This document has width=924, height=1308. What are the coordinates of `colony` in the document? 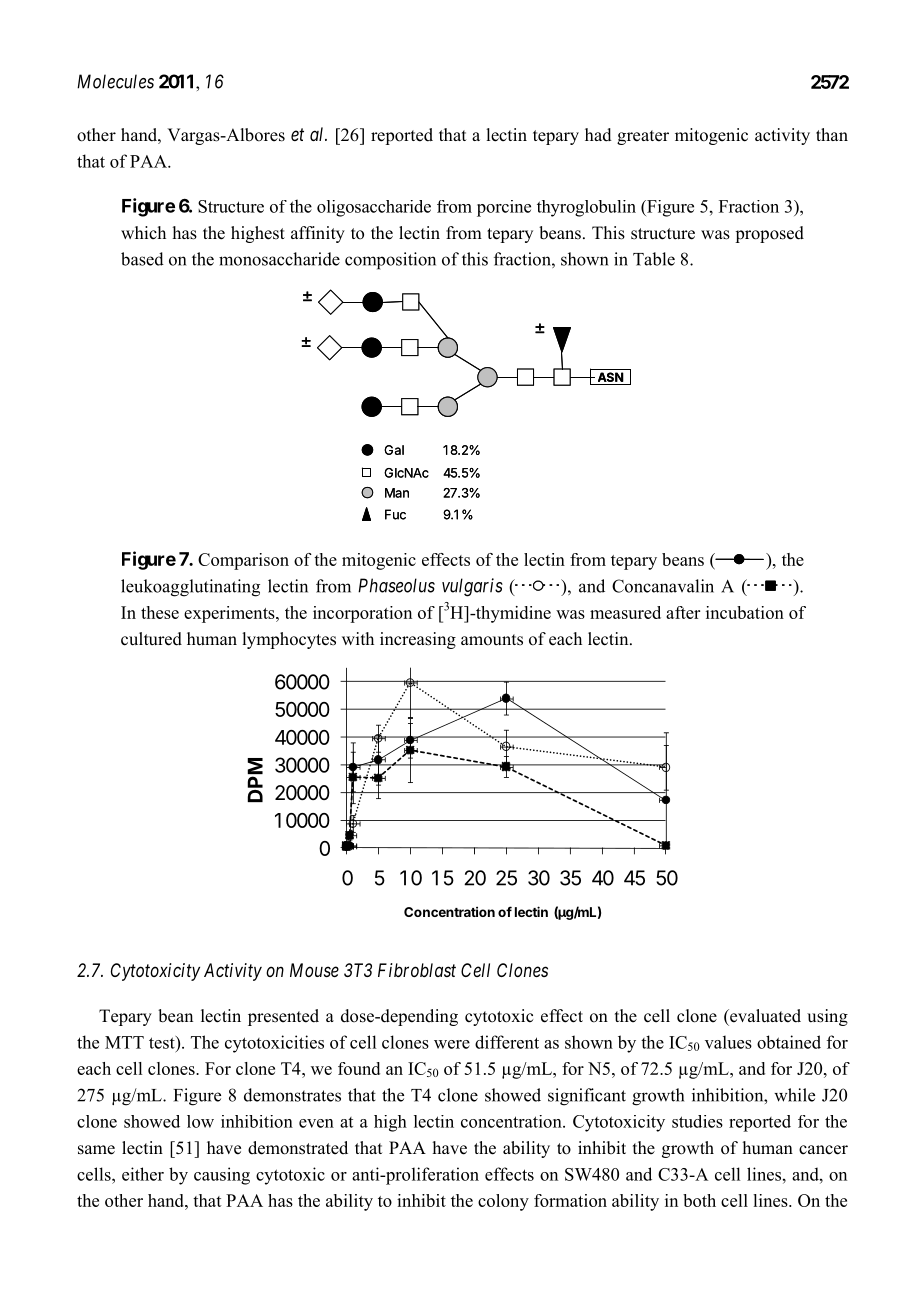 It's located at (503, 1202).
